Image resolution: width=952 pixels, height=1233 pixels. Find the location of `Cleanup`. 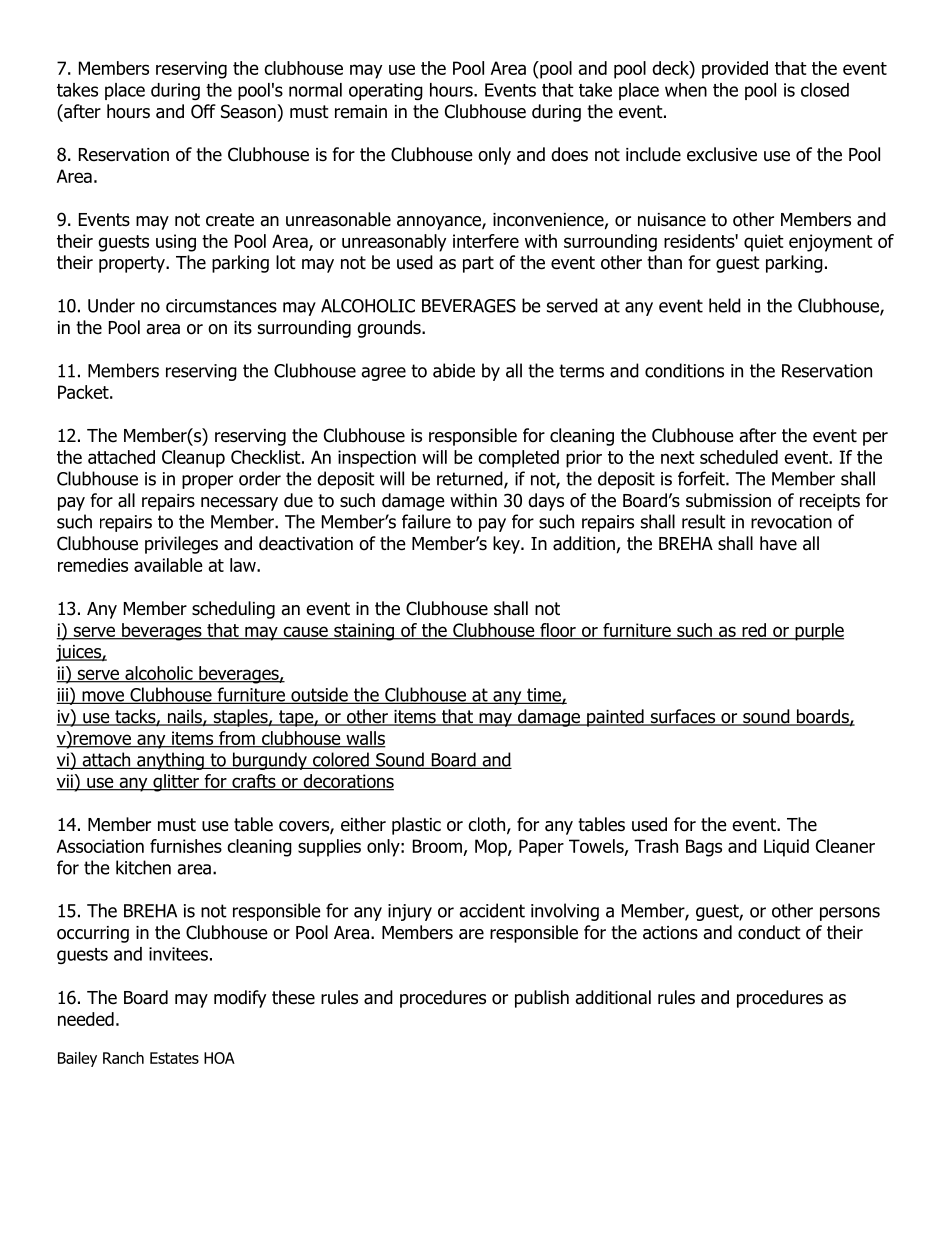

Cleanup is located at coordinates (193, 459).
